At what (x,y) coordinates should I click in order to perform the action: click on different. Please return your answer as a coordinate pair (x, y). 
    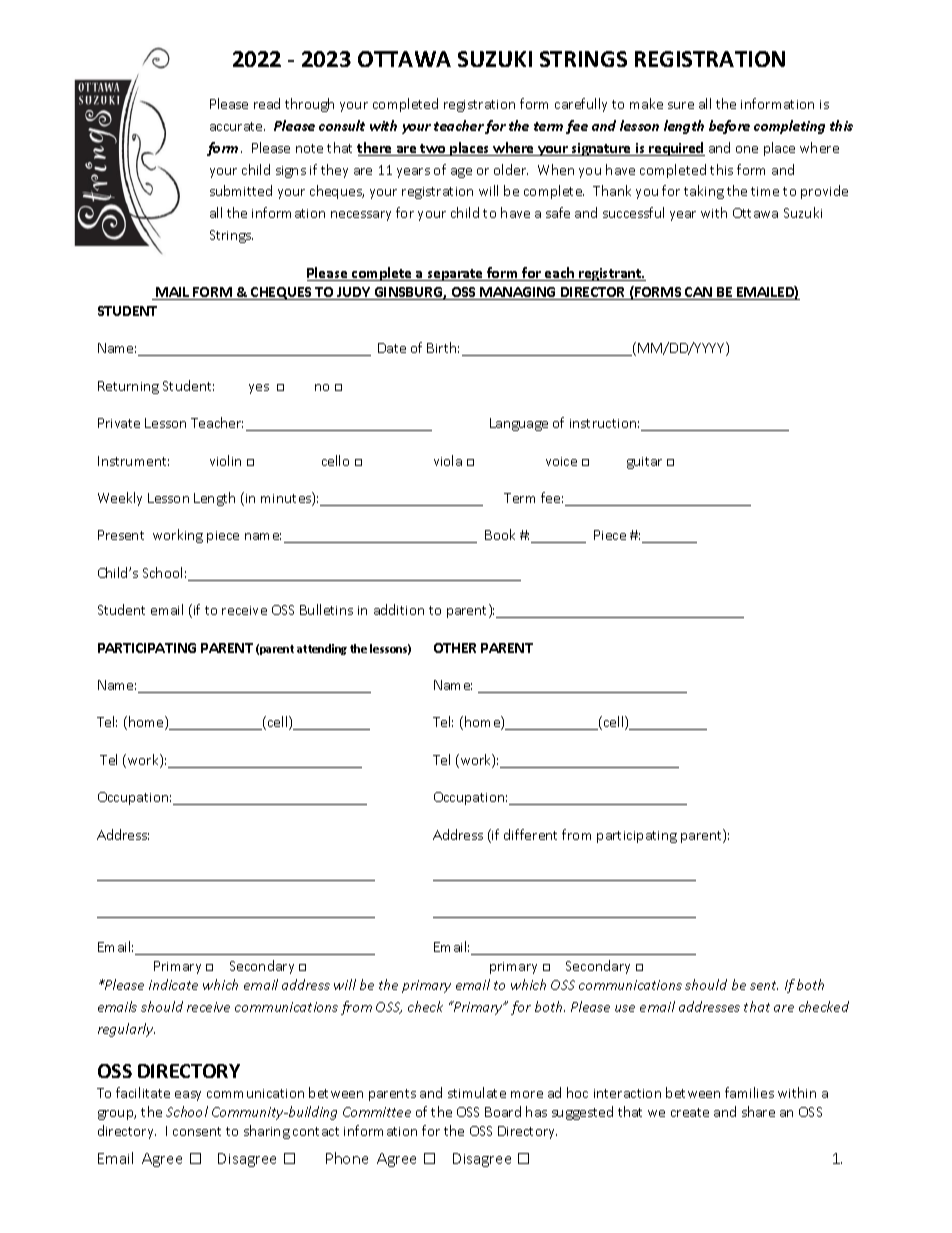
    Looking at the image, I should click on (530, 834).
